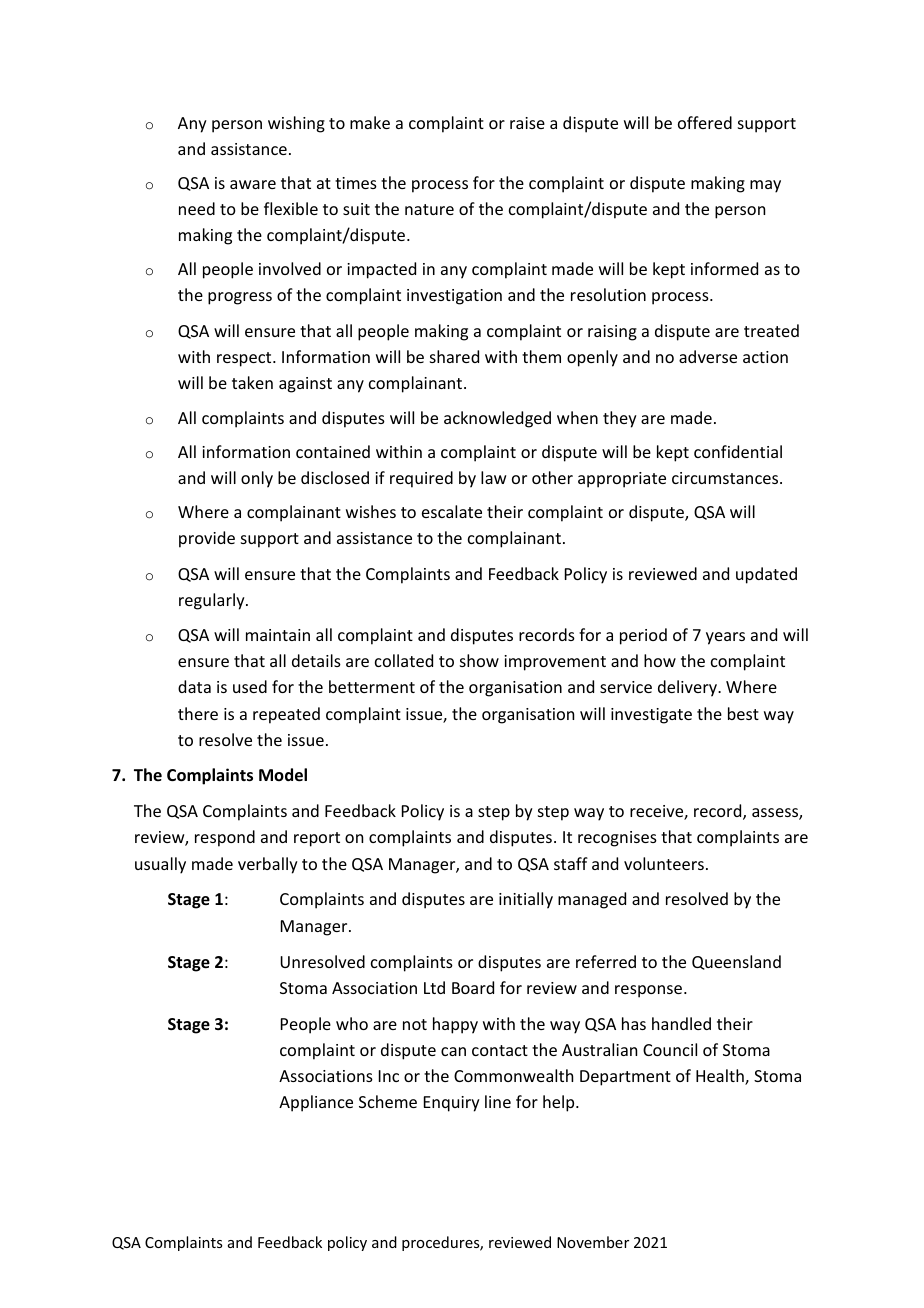  I want to click on verbally, so click(268, 865).
